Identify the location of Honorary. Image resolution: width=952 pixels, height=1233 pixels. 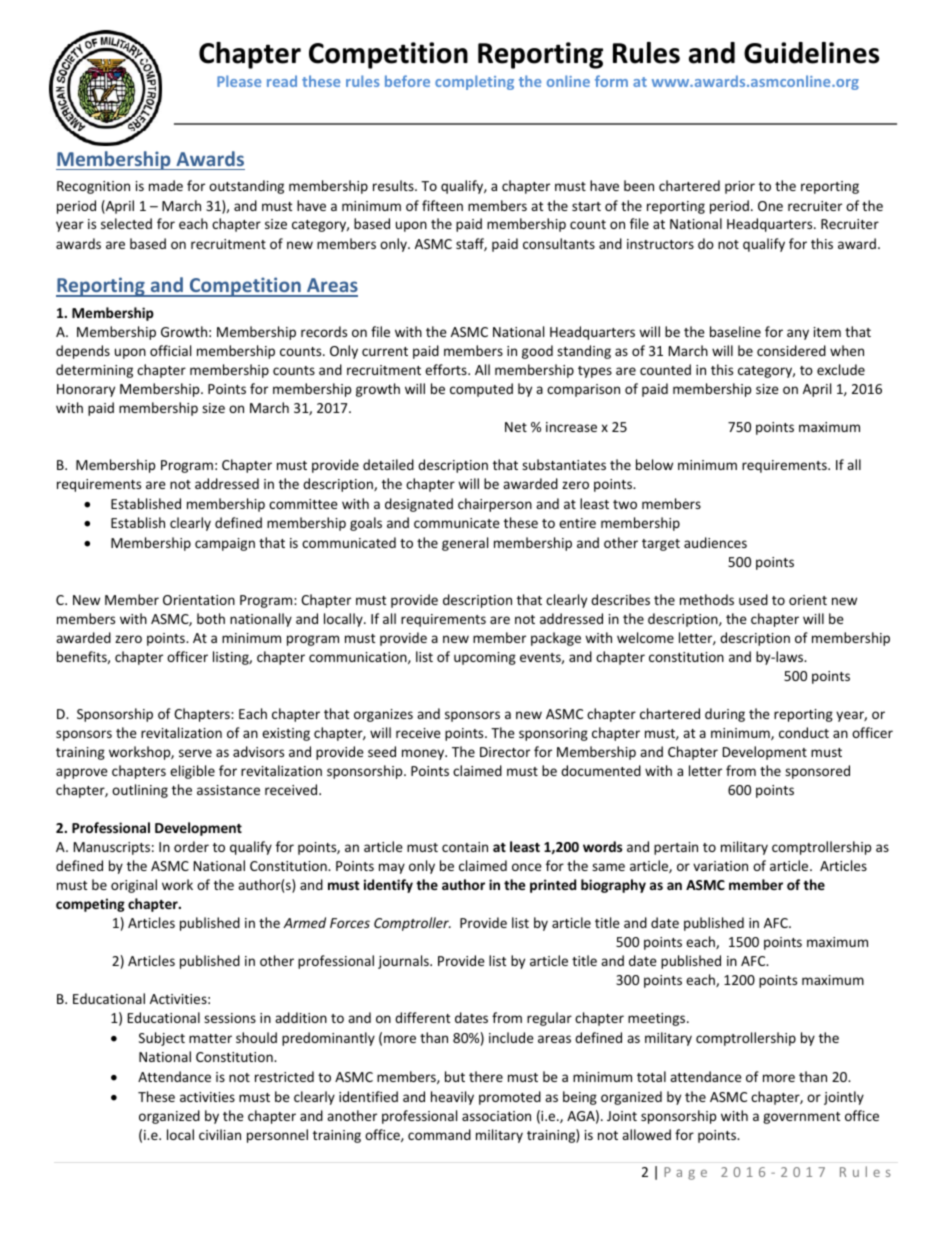
(86, 390).
